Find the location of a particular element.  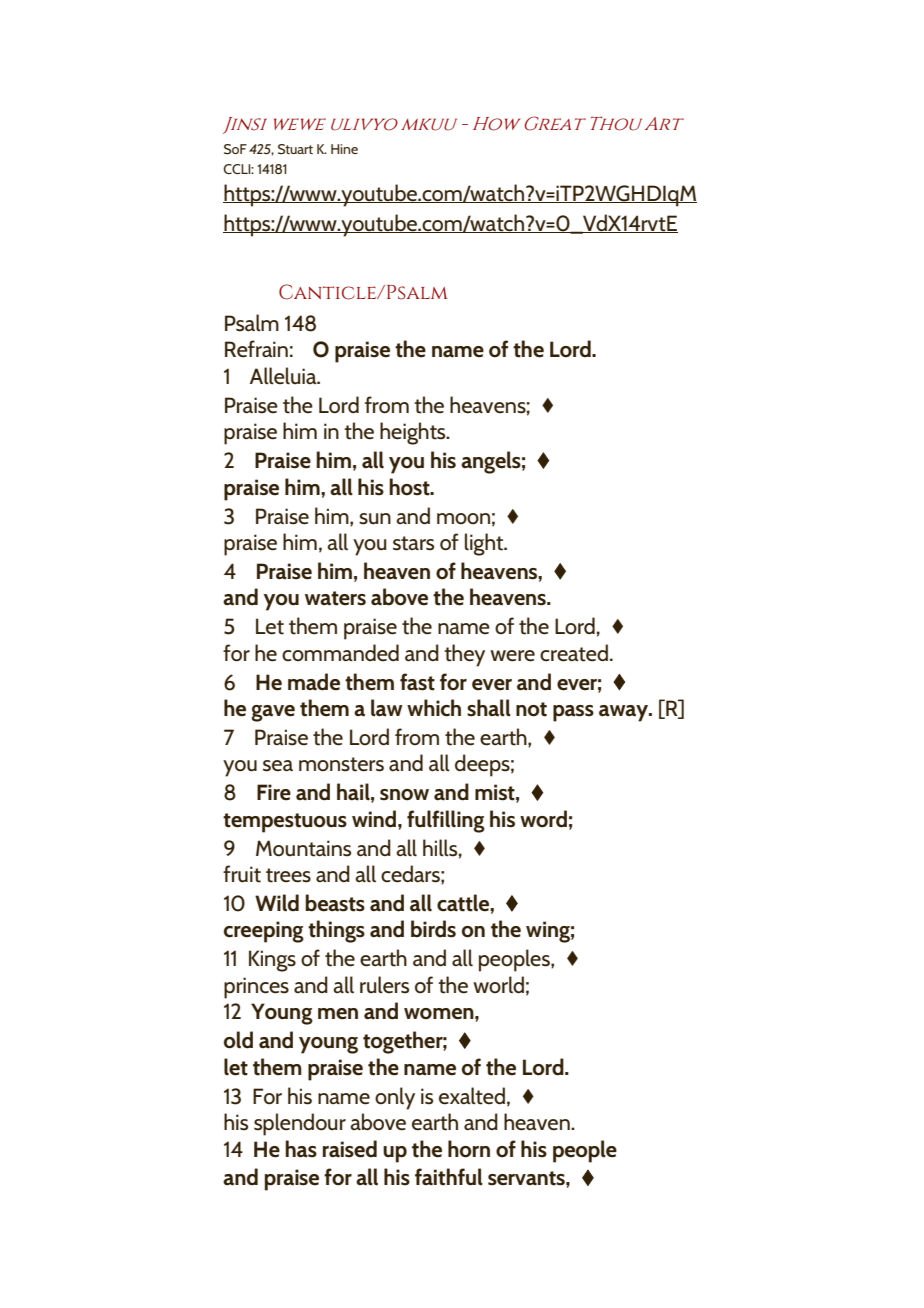

pass is located at coordinates (573, 713).
